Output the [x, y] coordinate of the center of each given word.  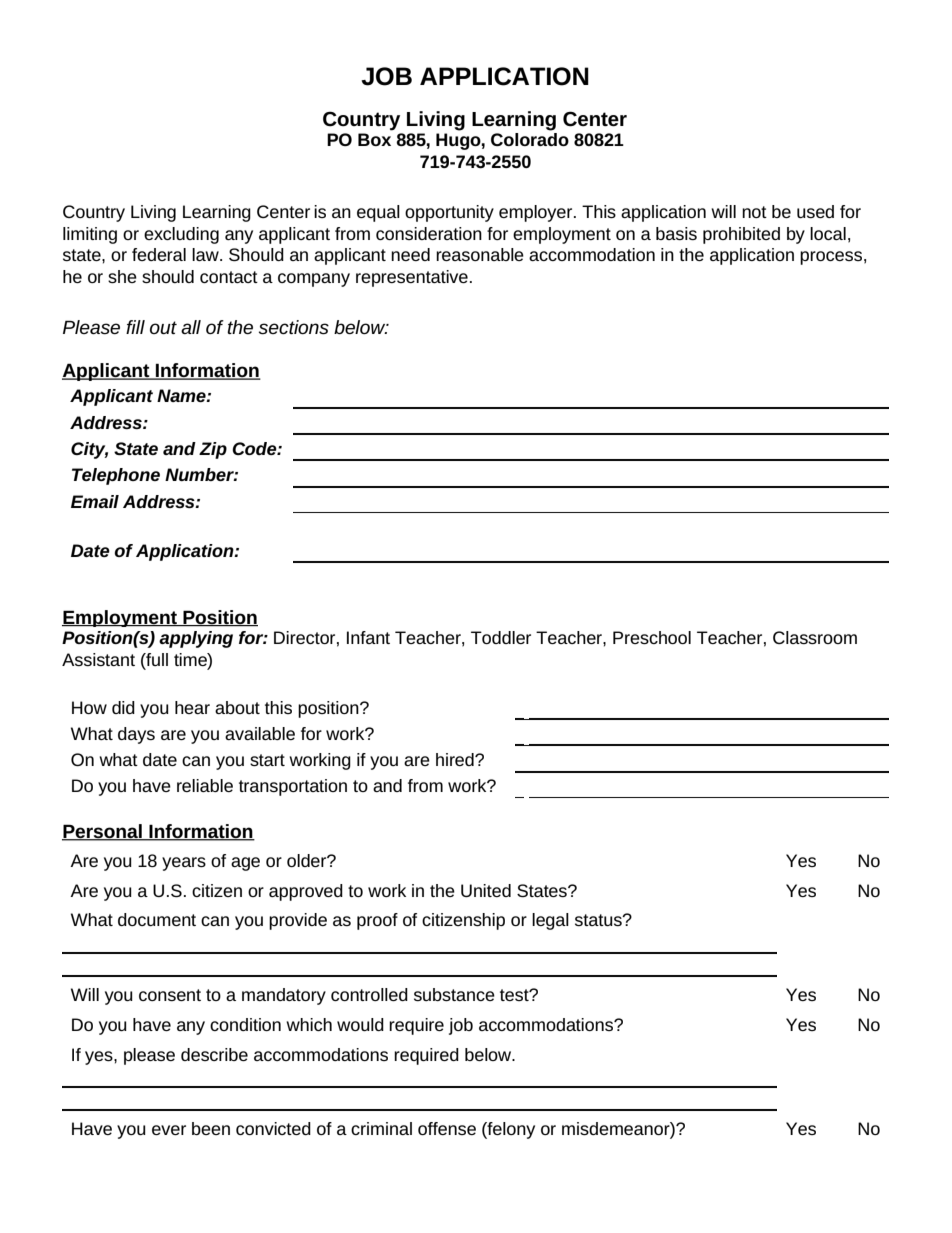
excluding [181, 235]
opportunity [449, 213]
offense [447, 1128]
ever [169, 1130]
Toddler [501, 637]
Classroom [815, 637]
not [754, 212]
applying [196, 639]
